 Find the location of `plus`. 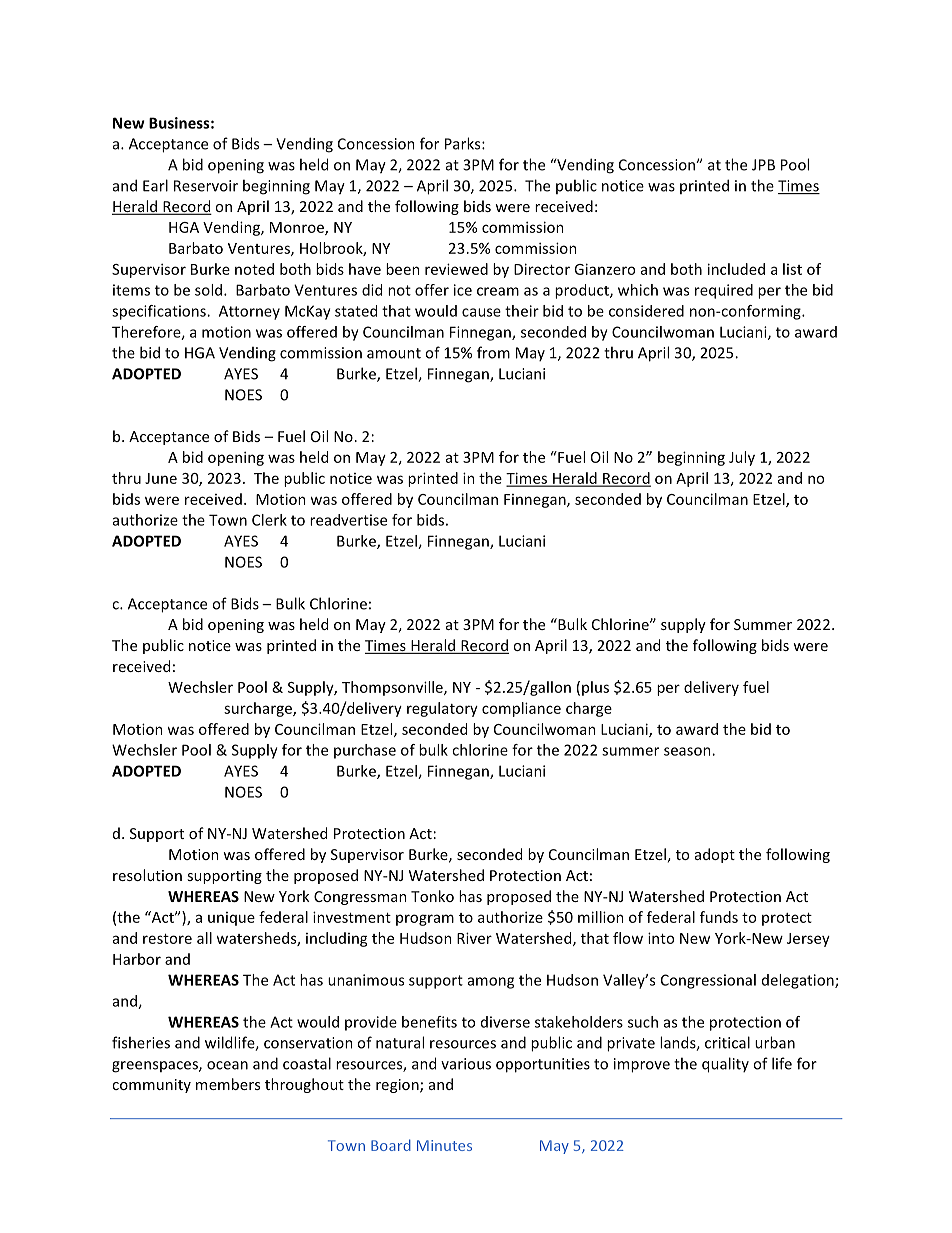

plus is located at coordinates (595, 688).
